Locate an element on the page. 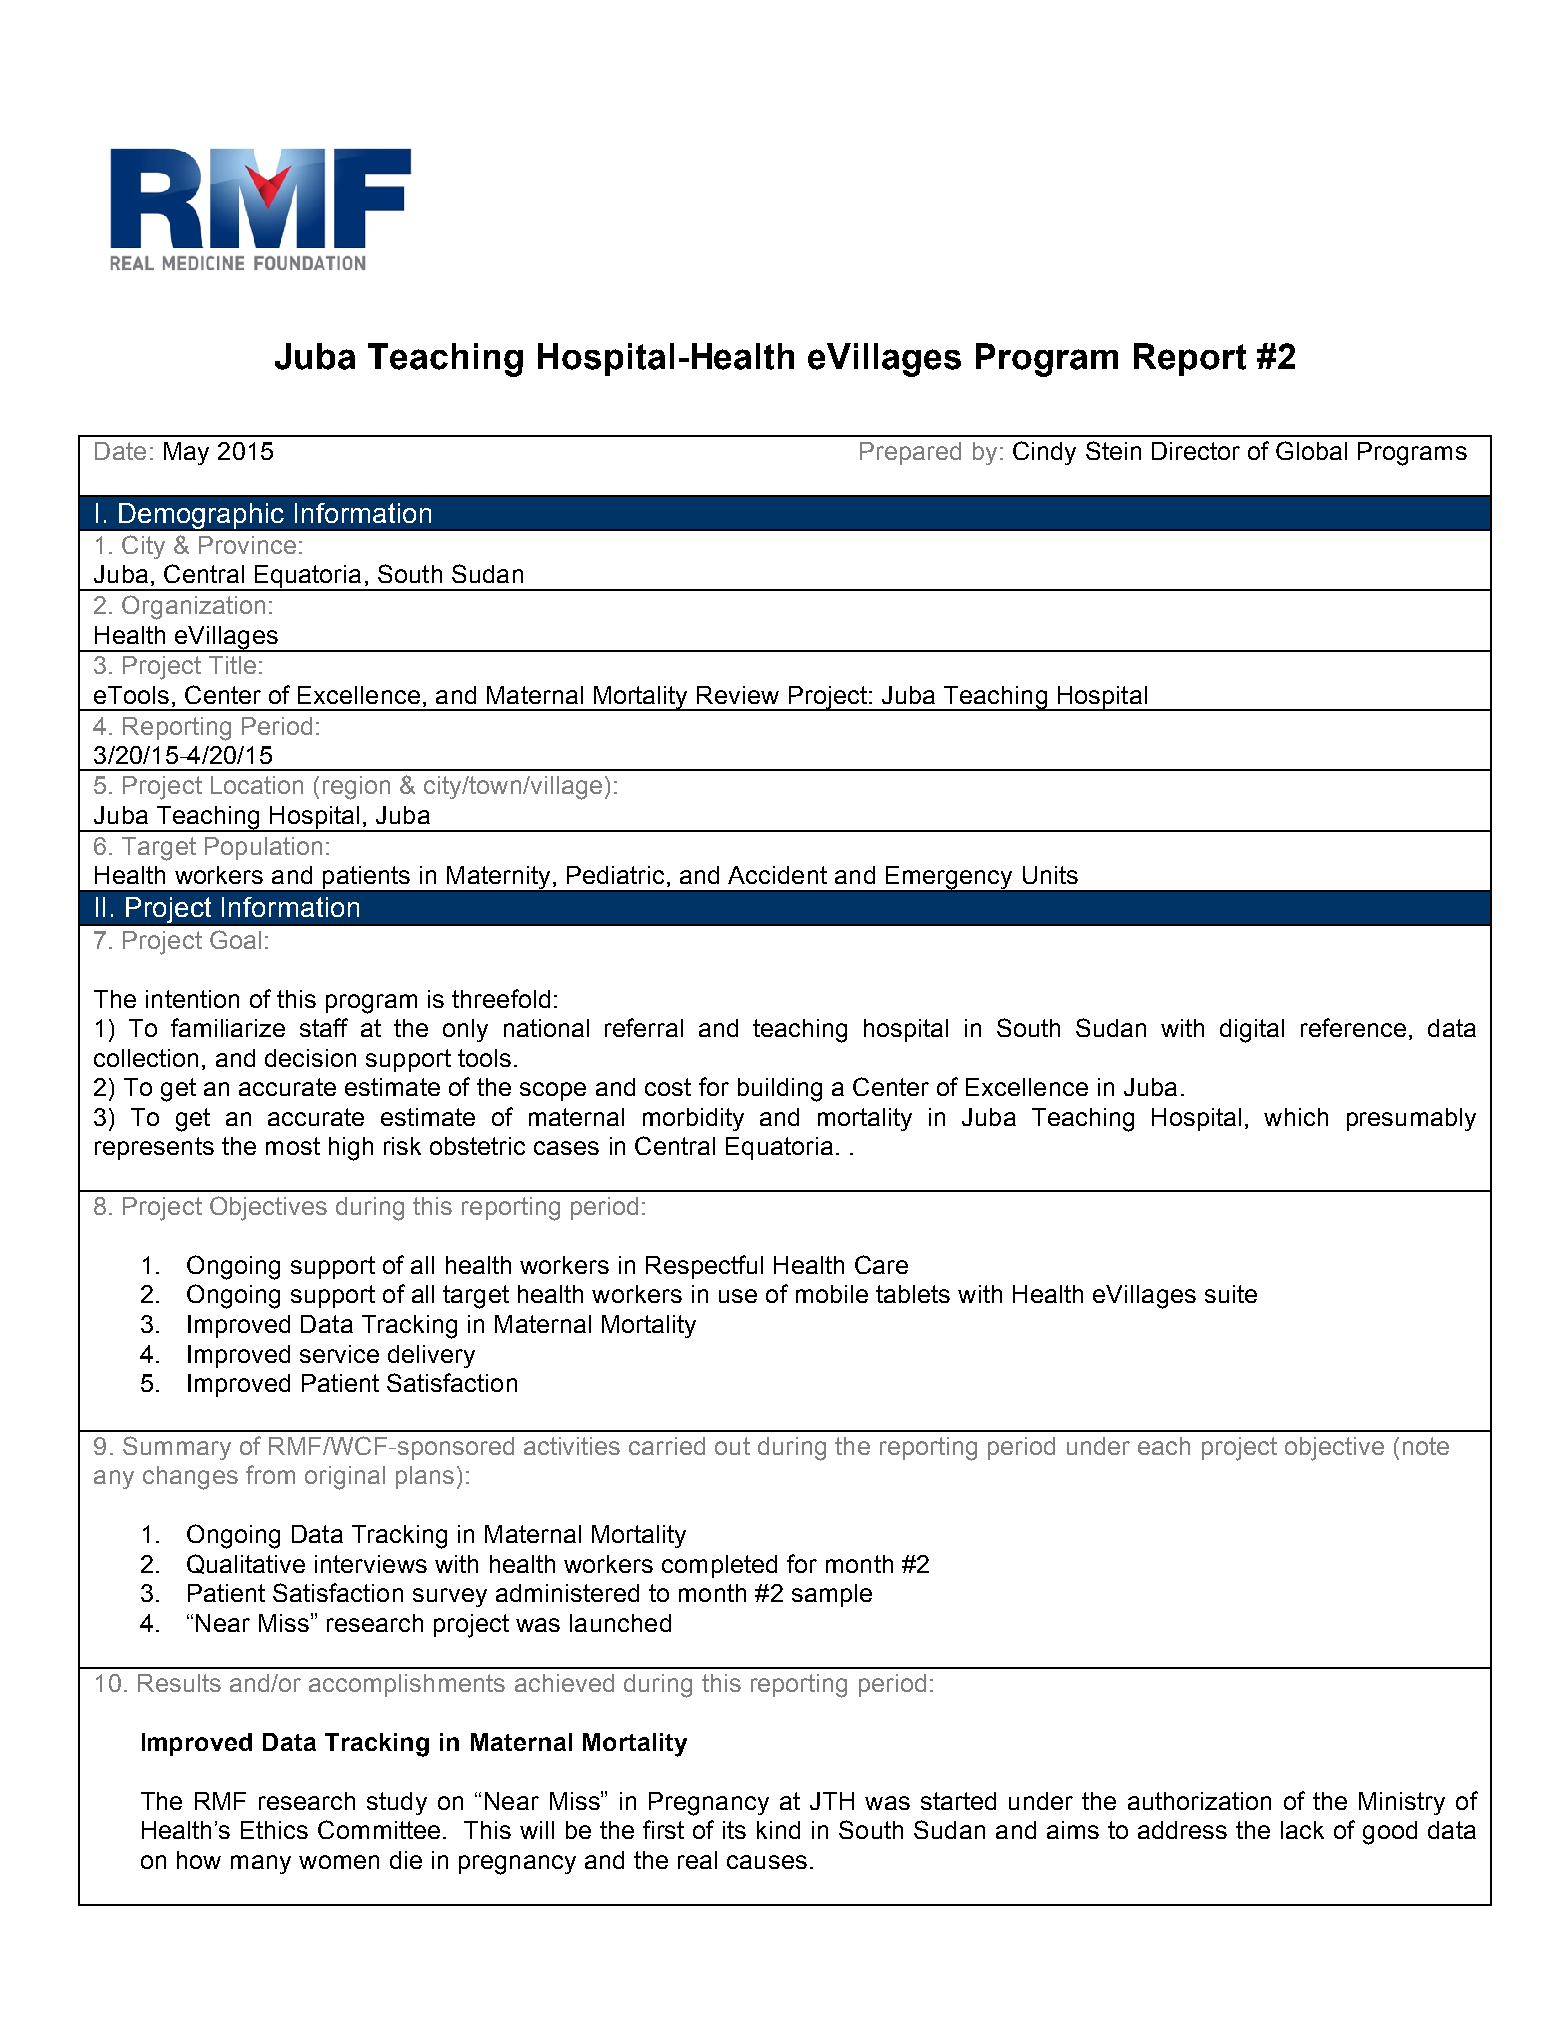 This document has height=2029, width=1568. Global is located at coordinates (1311, 450).
